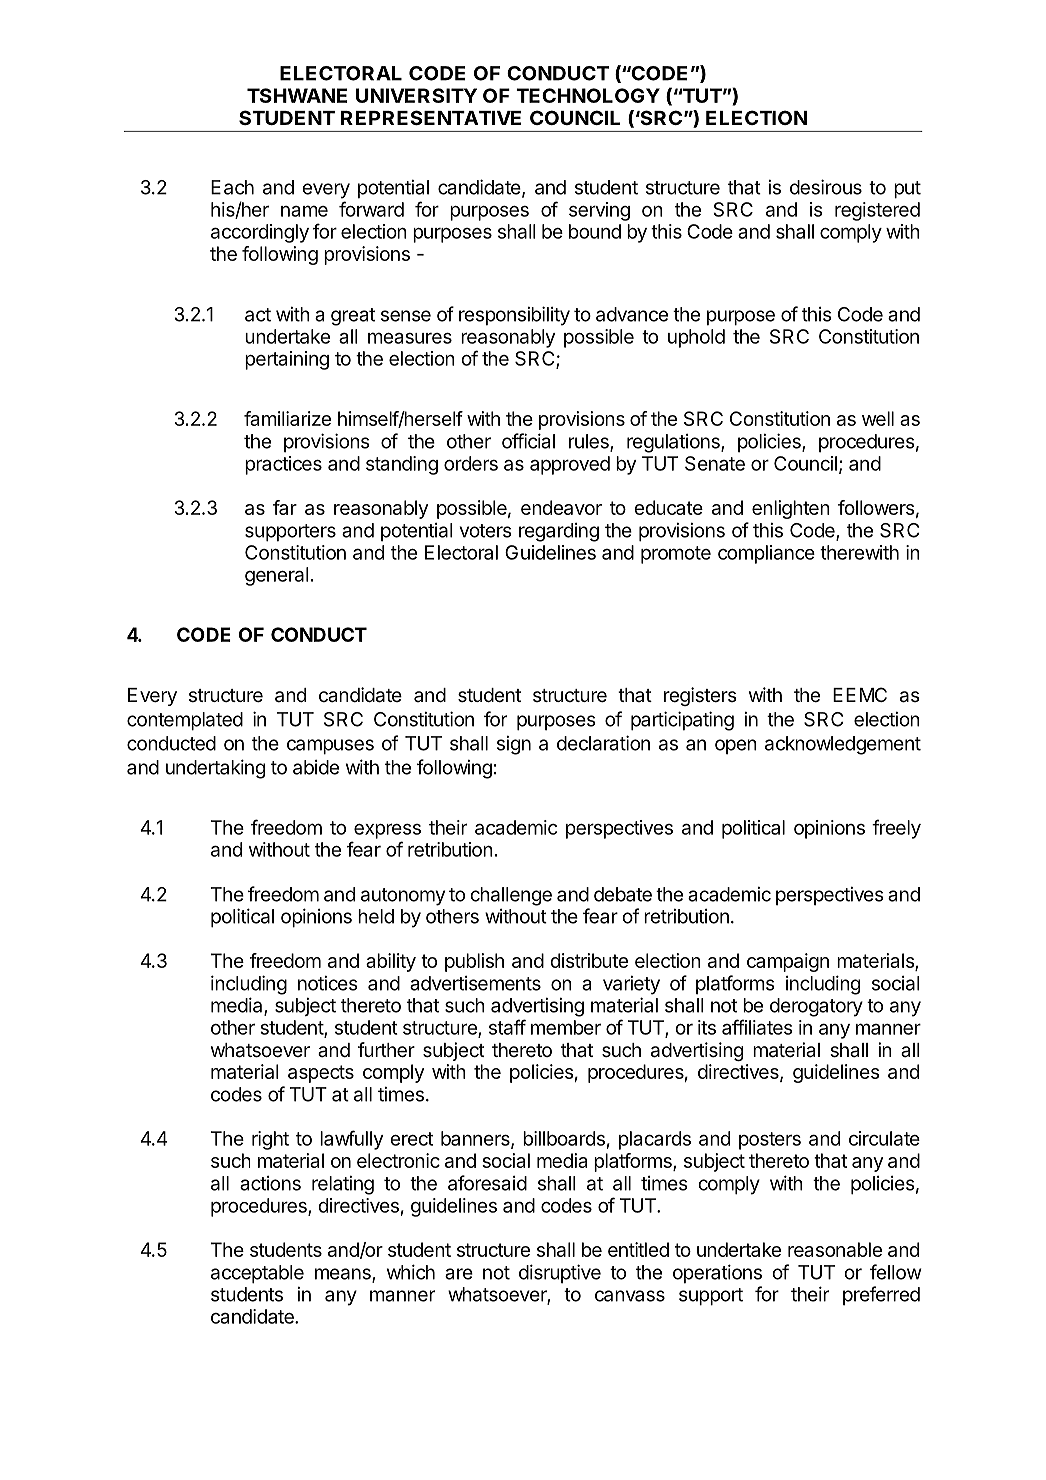 This screenshot has height=1480, width=1046. I want to click on notices, so click(328, 983).
